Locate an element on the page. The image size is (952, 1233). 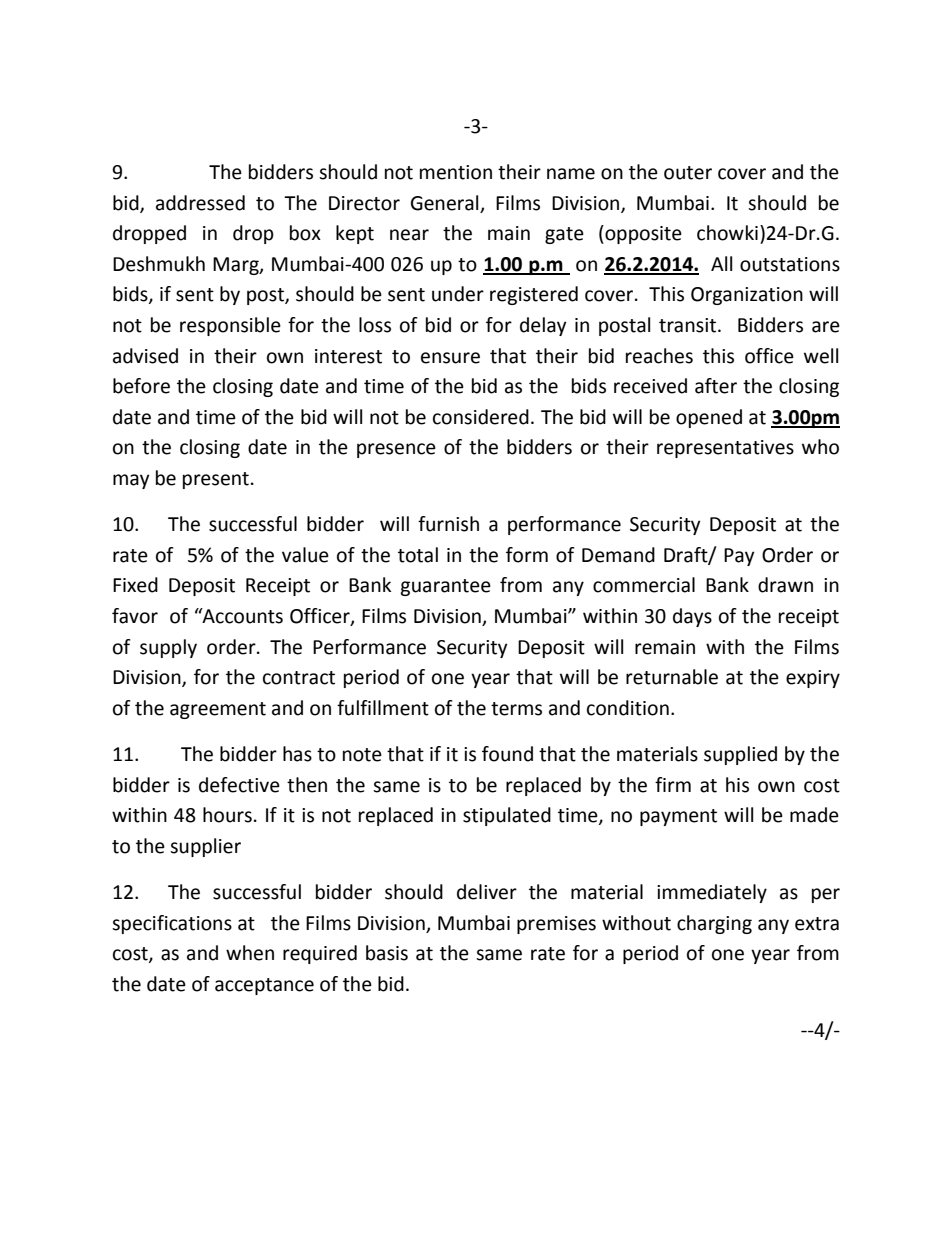
General is located at coordinates (444, 203).
